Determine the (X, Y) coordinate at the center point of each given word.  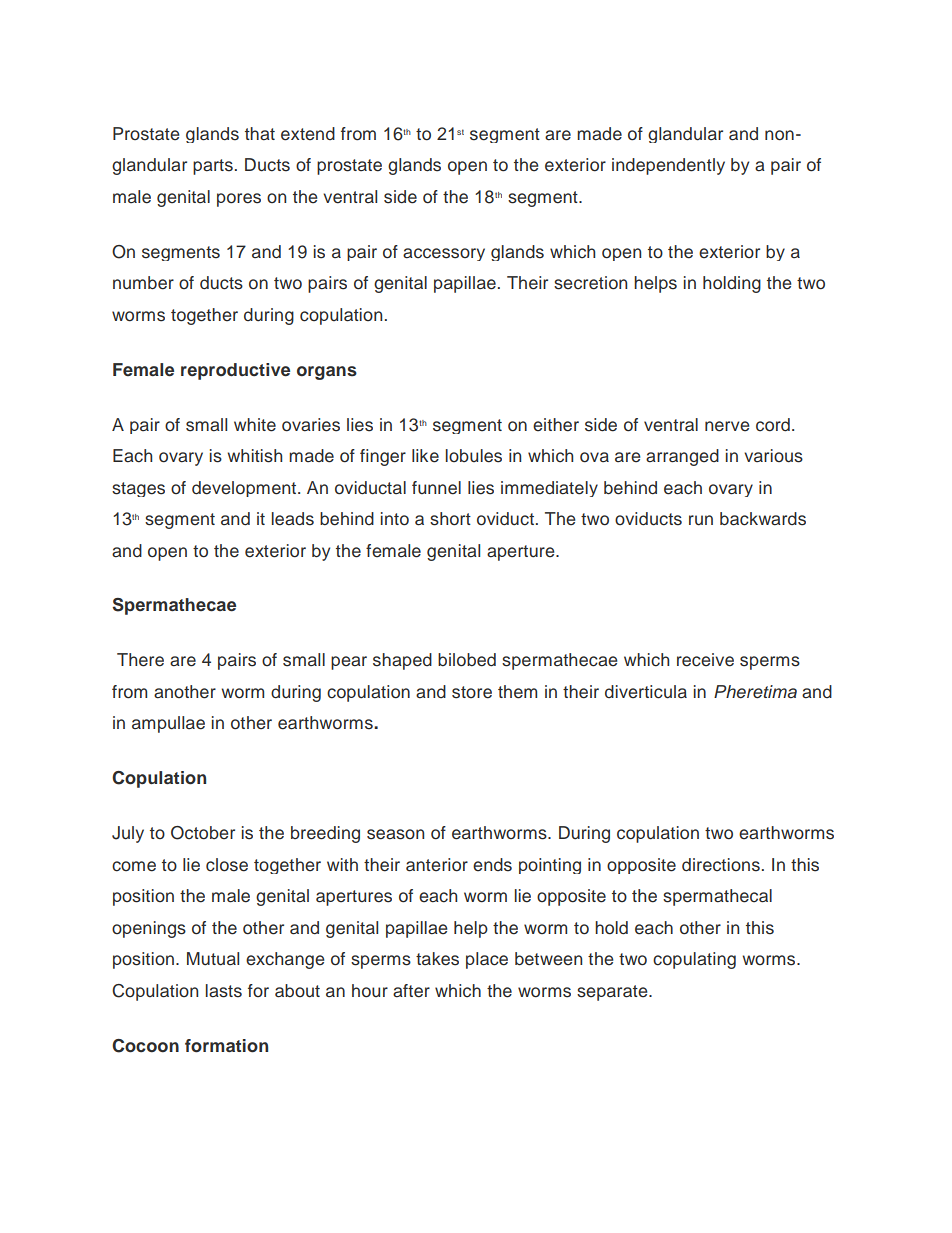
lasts (224, 991)
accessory (444, 254)
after (411, 991)
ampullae (168, 724)
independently (668, 166)
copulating (694, 960)
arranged (682, 457)
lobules (474, 456)
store (472, 692)
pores (239, 200)
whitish (254, 456)
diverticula (646, 692)
